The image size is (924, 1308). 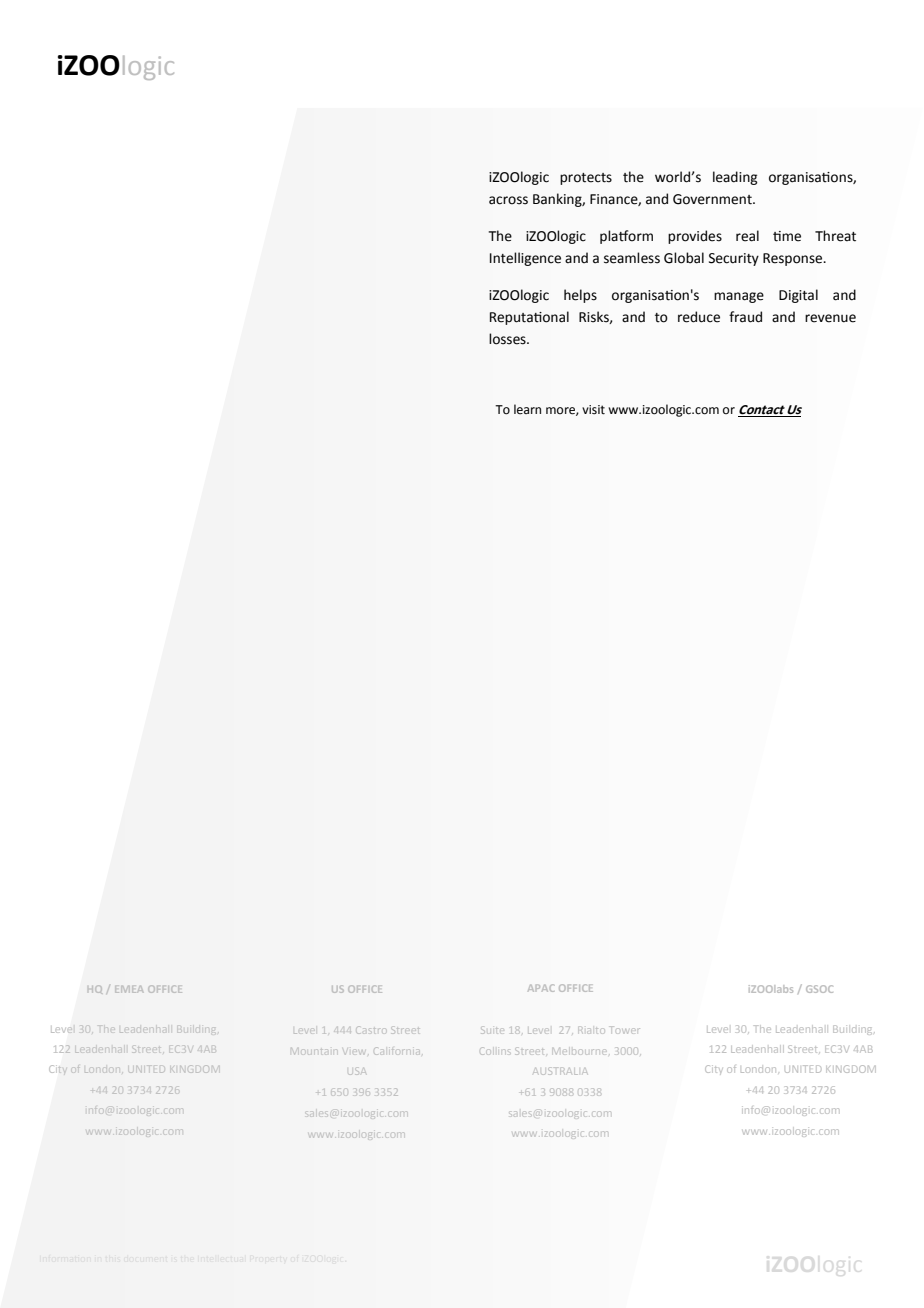 What do you see at coordinates (527, 409) in the document?
I see `learn` at bounding box center [527, 409].
